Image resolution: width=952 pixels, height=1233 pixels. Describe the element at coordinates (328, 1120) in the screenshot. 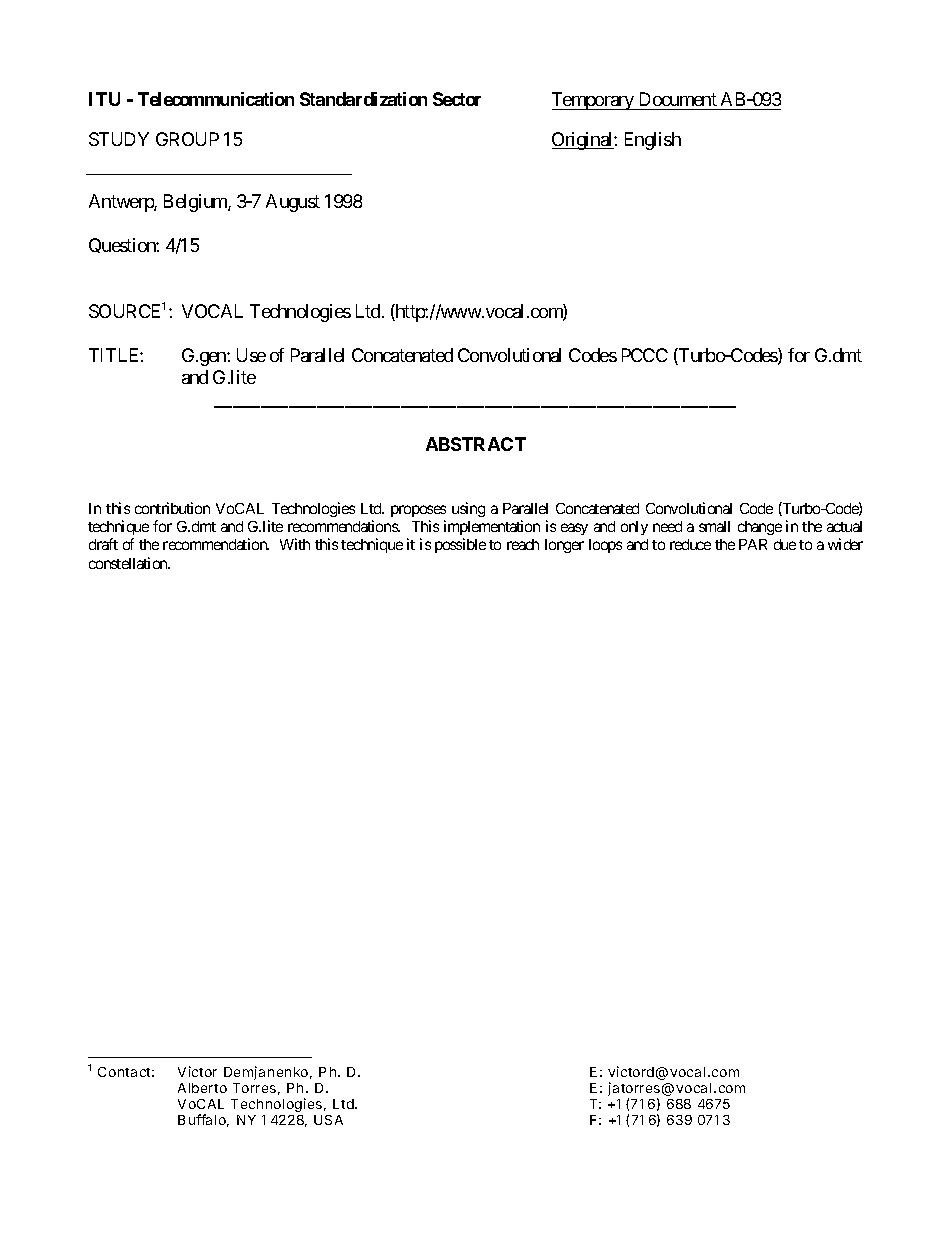

I see `USA` at that location.
